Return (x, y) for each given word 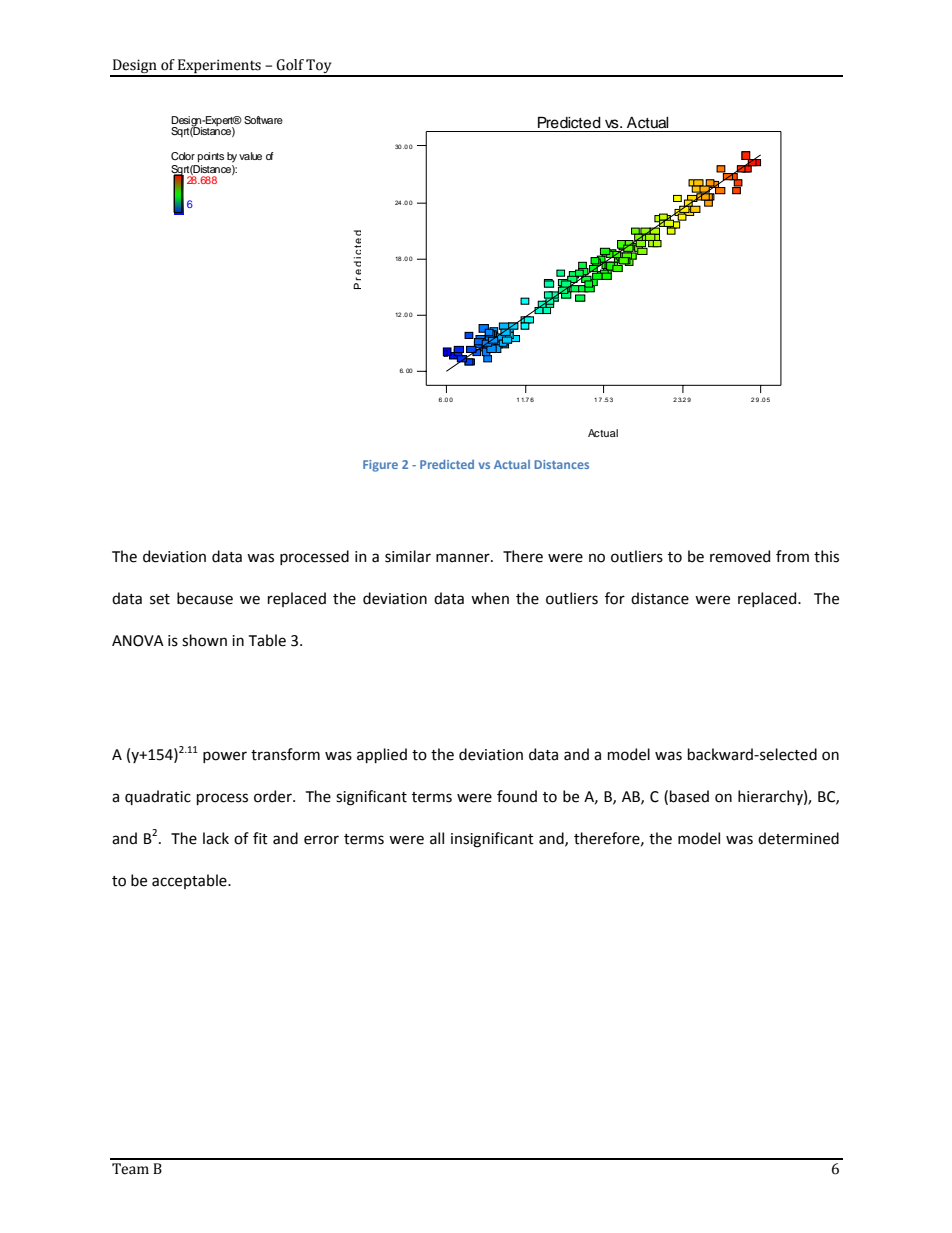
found (517, 796)
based (689, 796)
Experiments (219, 67)
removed (740, 556)
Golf (290, 65)
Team (130, 1169)
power (225, 757)
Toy (319, 67)
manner (464, 558)
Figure (380, 466)
